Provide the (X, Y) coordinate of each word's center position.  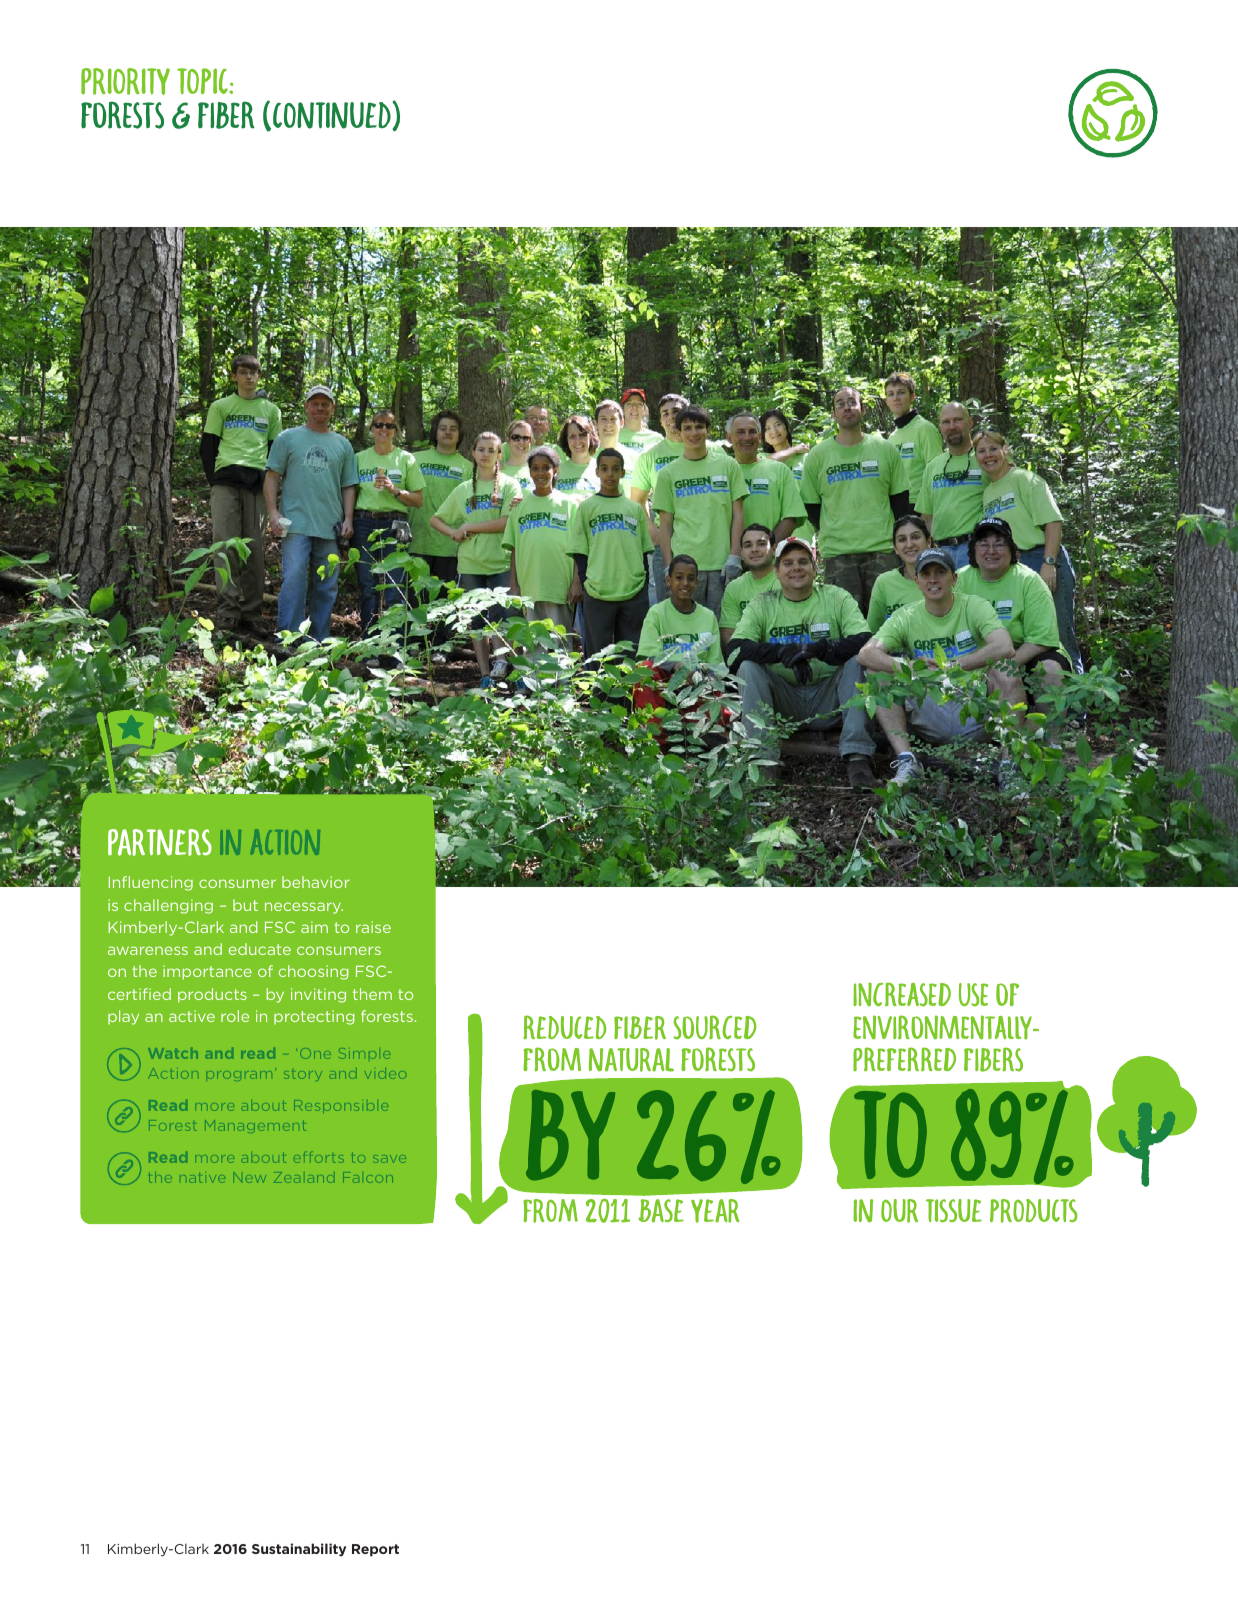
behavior (316, 882)
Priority (125, 81)
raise (373, 927)
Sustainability (299, 1550)
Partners (160, 842)
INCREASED (902, 994)
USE (973, 995)
